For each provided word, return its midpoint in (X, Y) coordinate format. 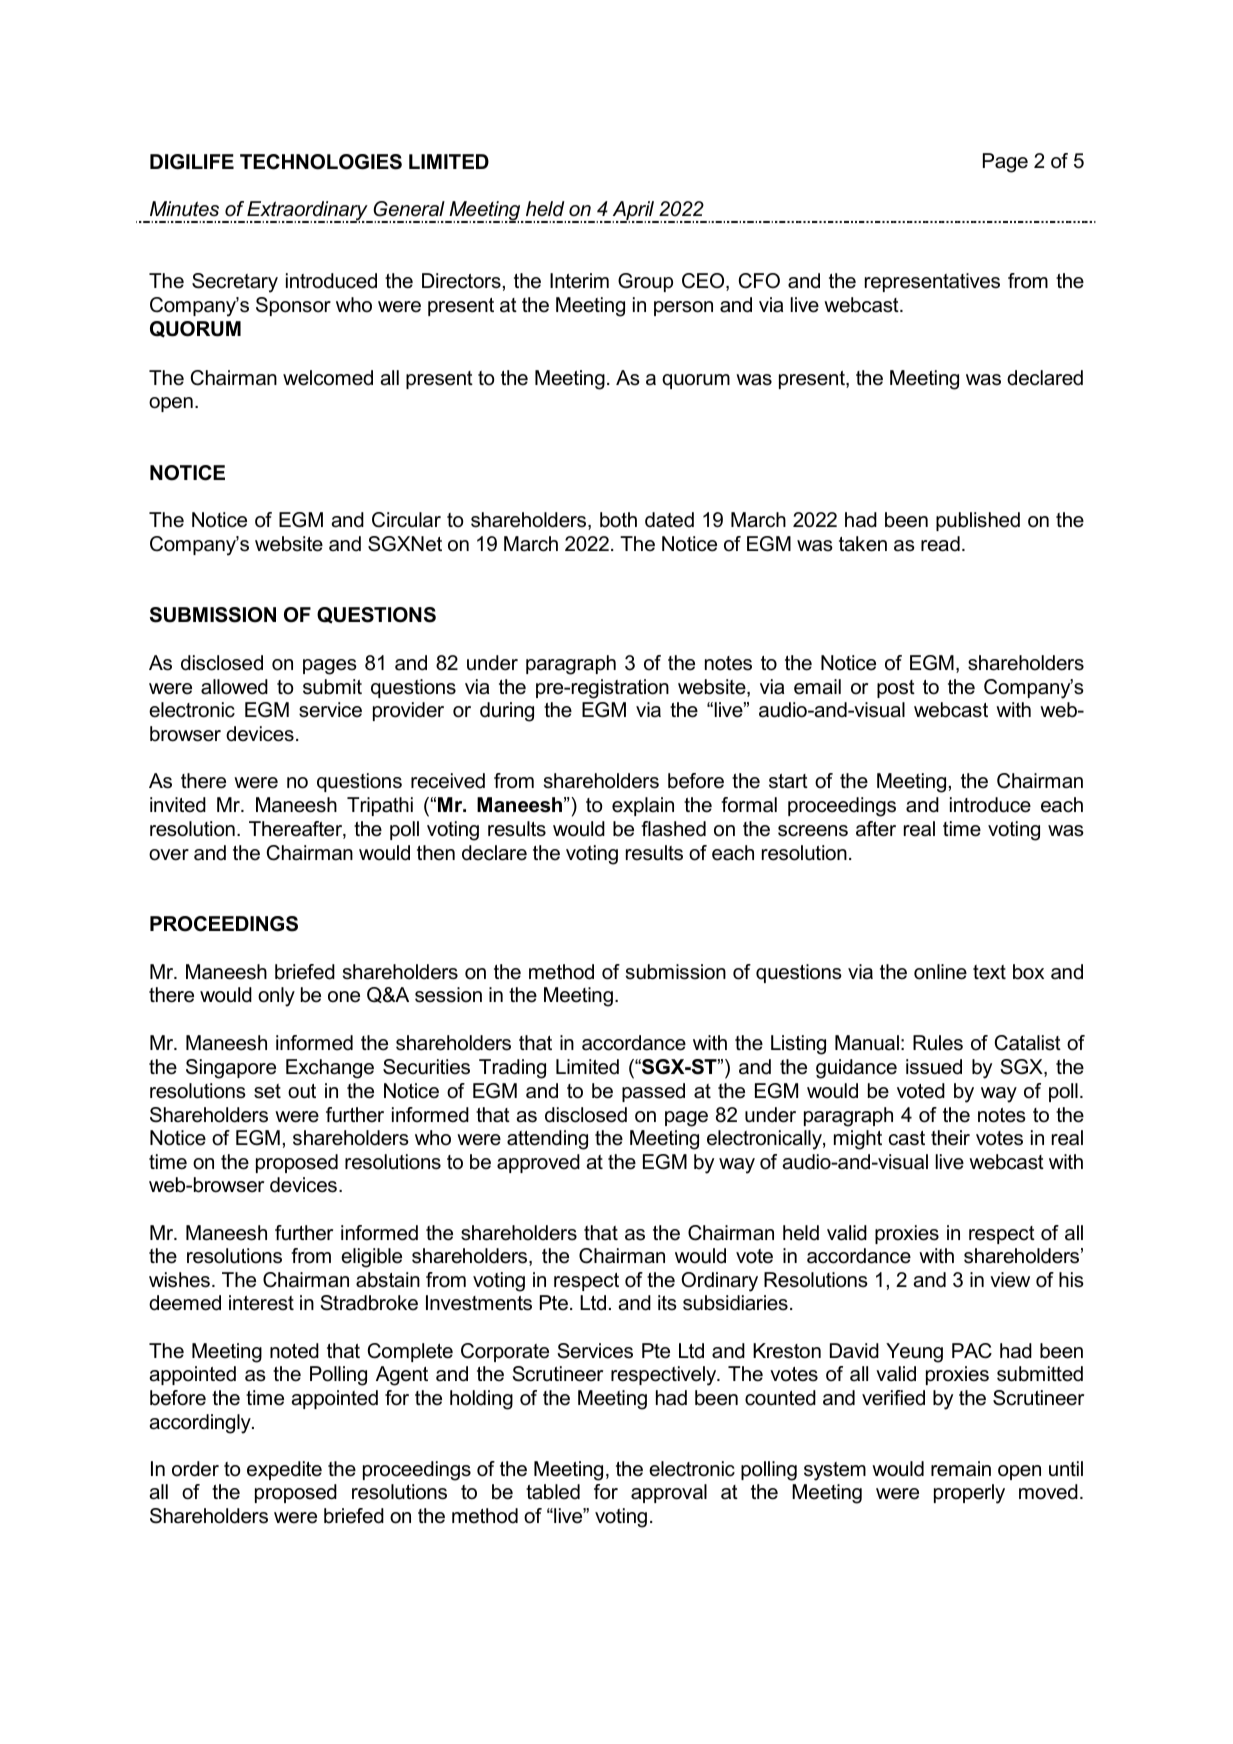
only (276, 997)
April (633, 212)
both (618, 520)
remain (961, 1469)
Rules (938, 1043)
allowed (234, 687)
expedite (284, 1470)
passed (653, 1092)
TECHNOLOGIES (321, 162)
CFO (759, 281)
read (940, 544)
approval (669, 1493)
